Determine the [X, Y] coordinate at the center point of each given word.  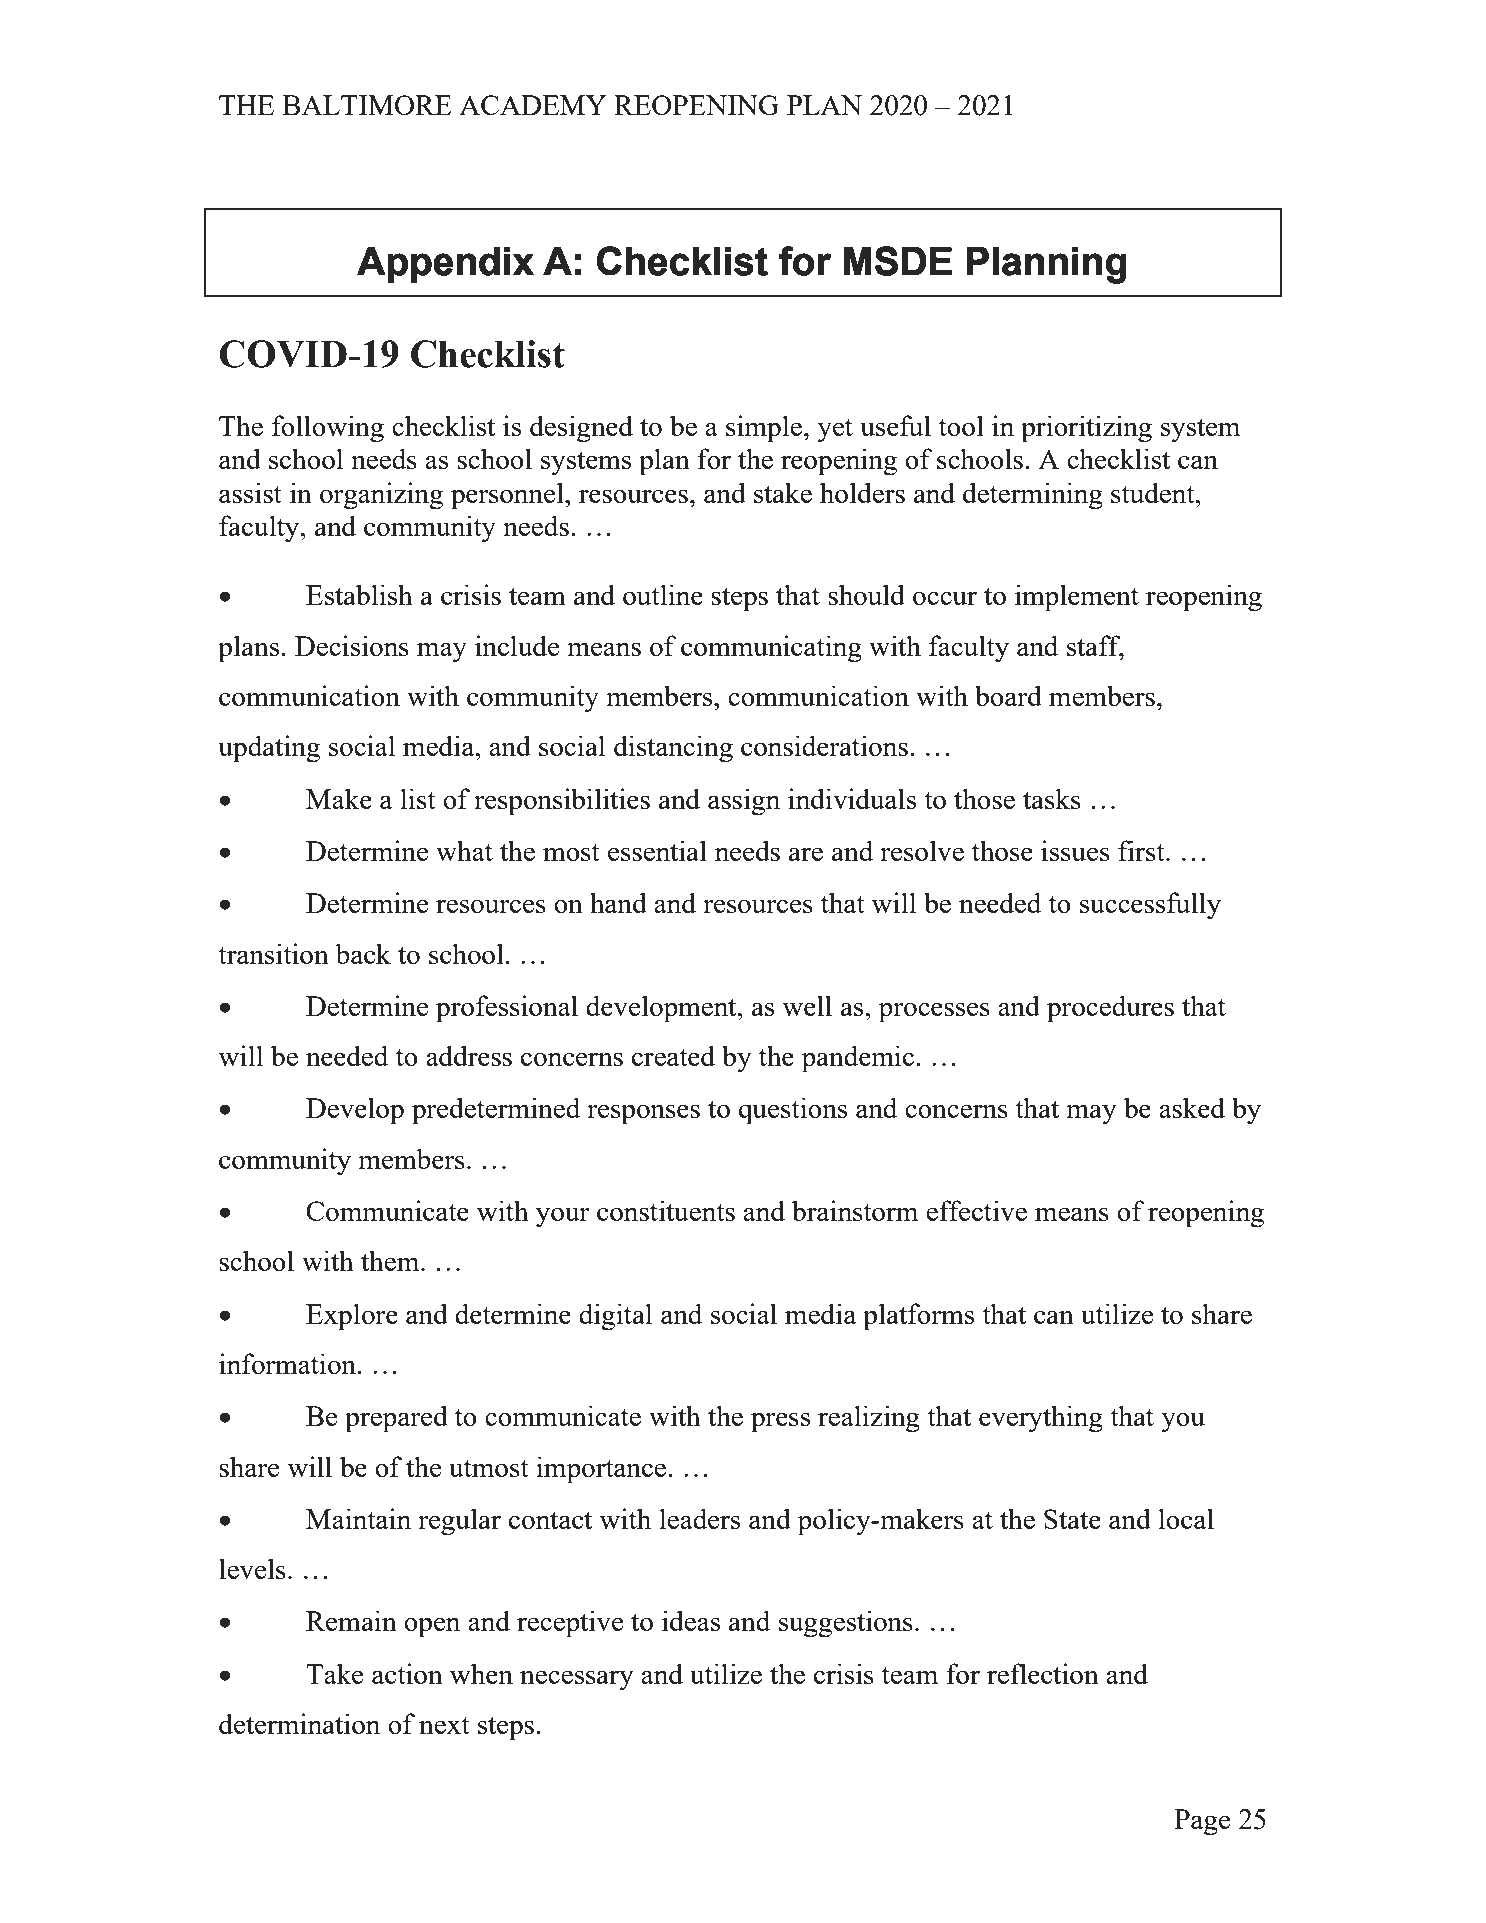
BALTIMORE [367, 105]
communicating [771, 649]
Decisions [352, 645]
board [1008, 695]
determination [299, 1723]
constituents [666, 1210]
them [391, 1260]
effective [976, 1210]
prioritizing [1086, 429]
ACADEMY [533, 105]
